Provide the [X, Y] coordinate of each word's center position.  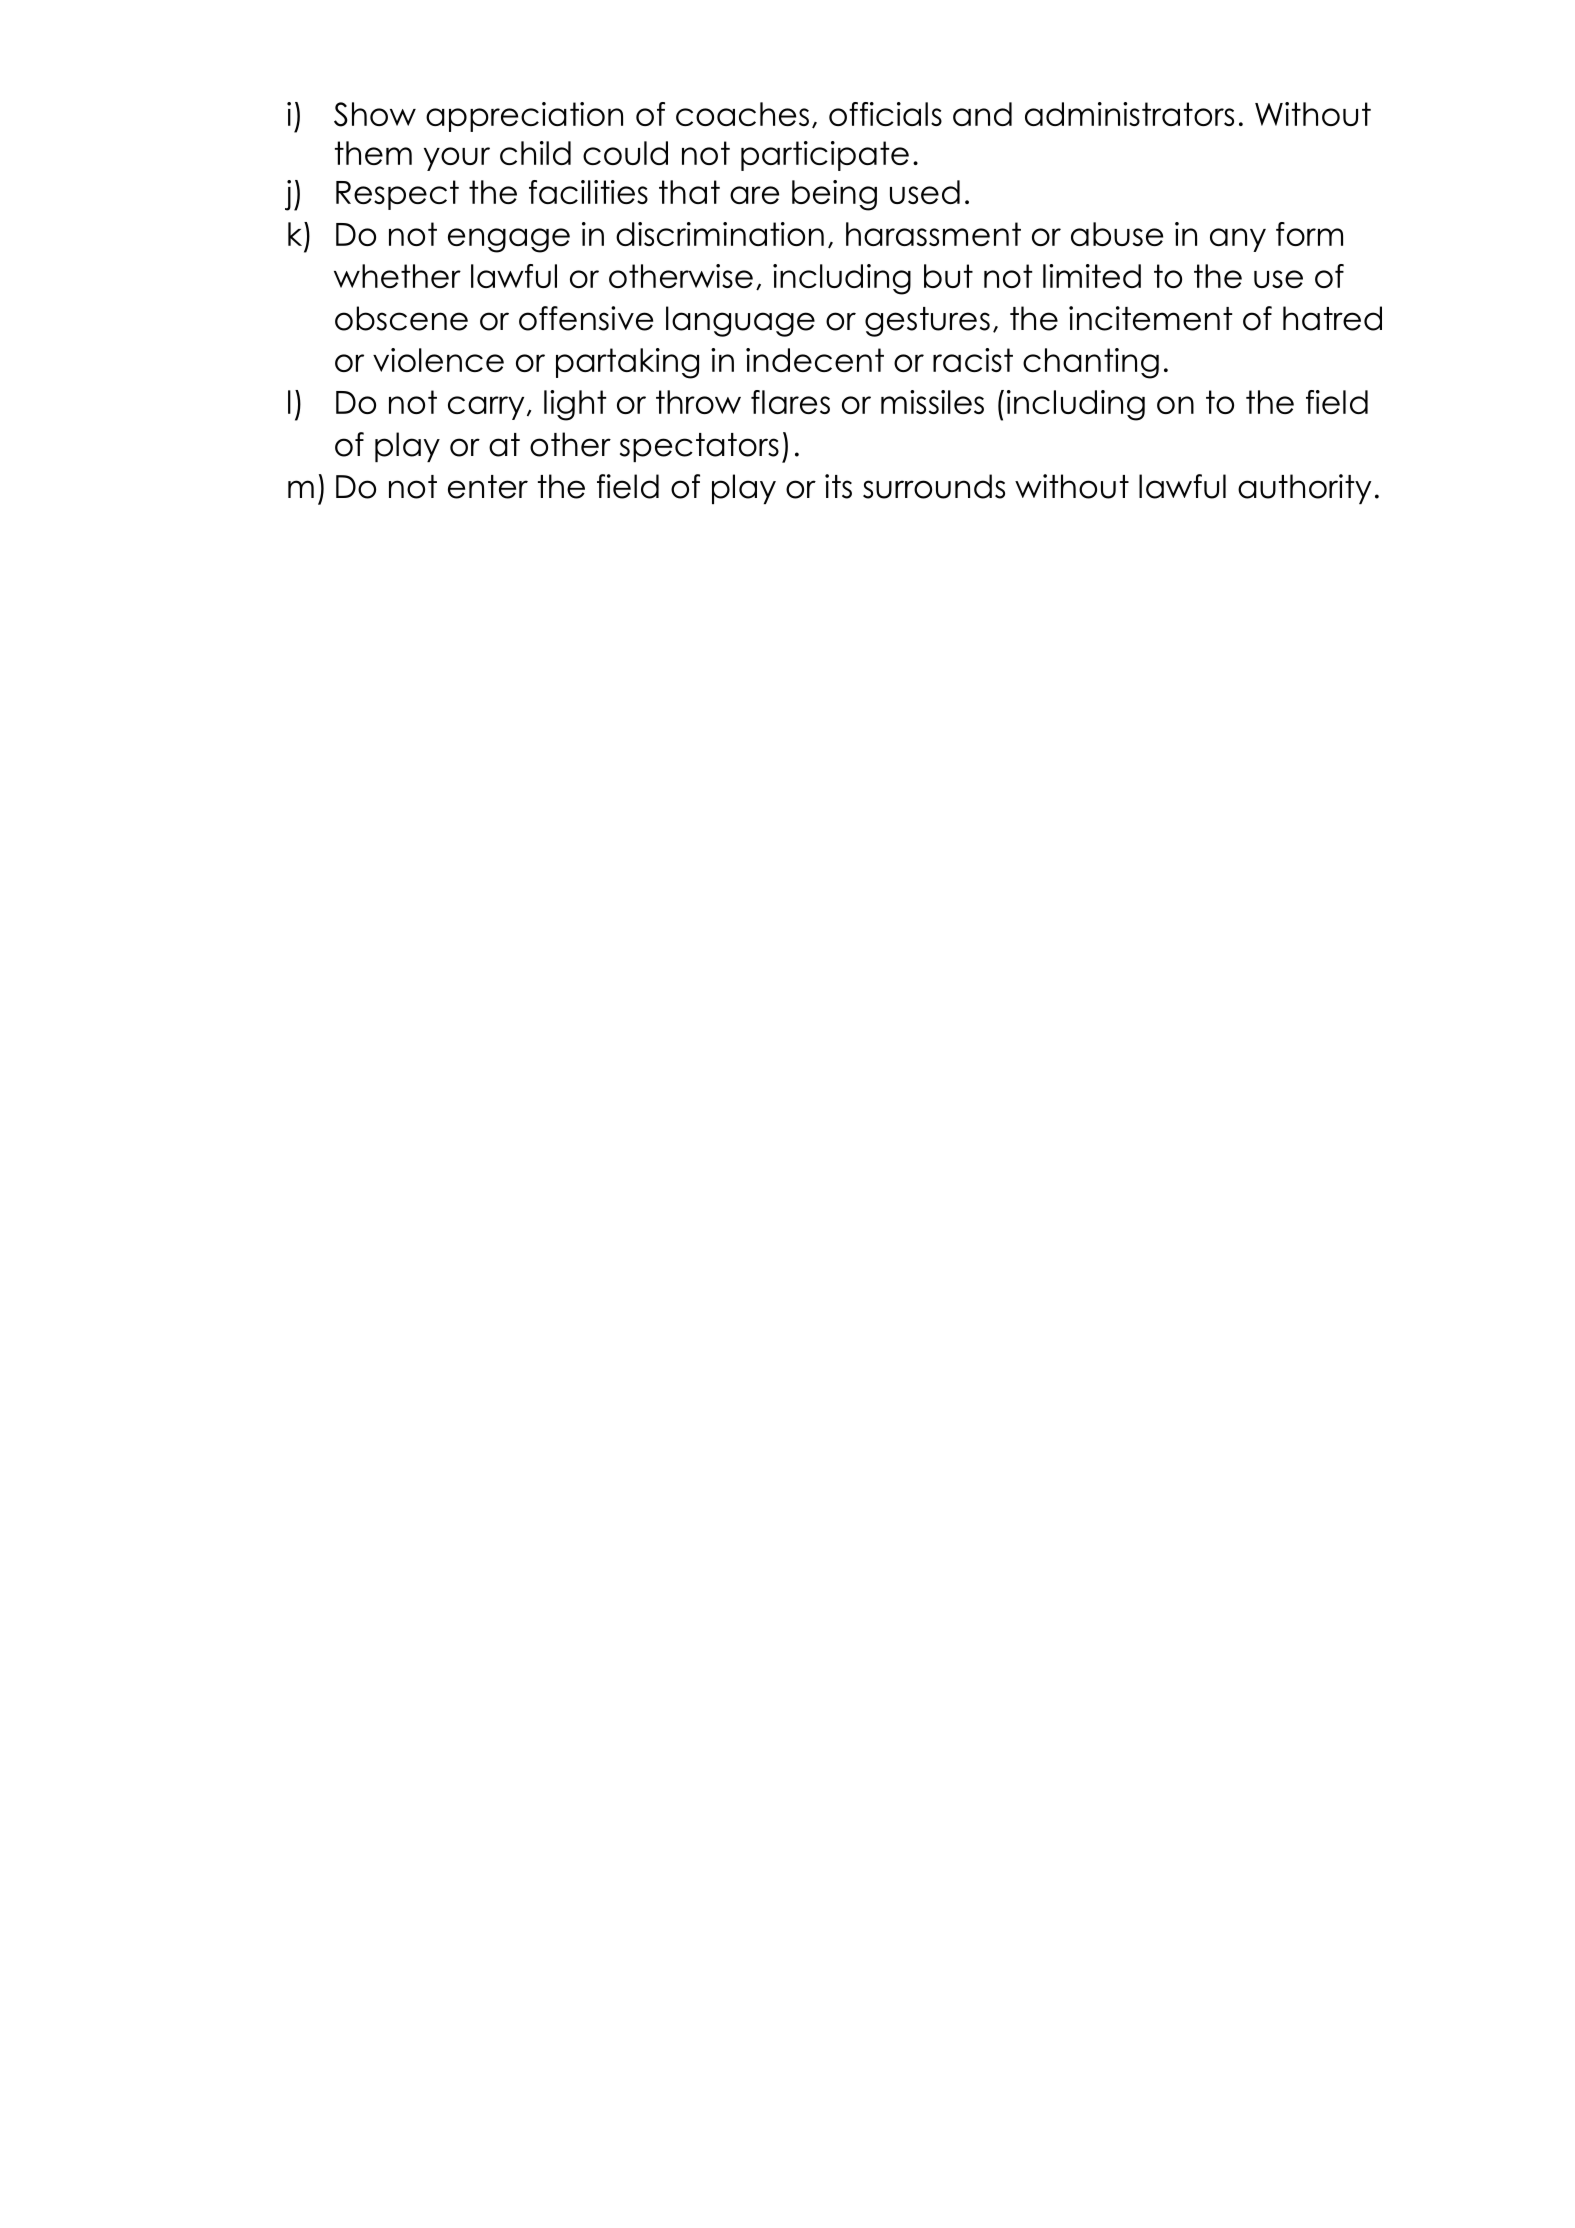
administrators [1129, 114]
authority [1304, 489]
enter [488, 487]
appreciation [524, 117]
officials [885, 114]
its [838, 486]
